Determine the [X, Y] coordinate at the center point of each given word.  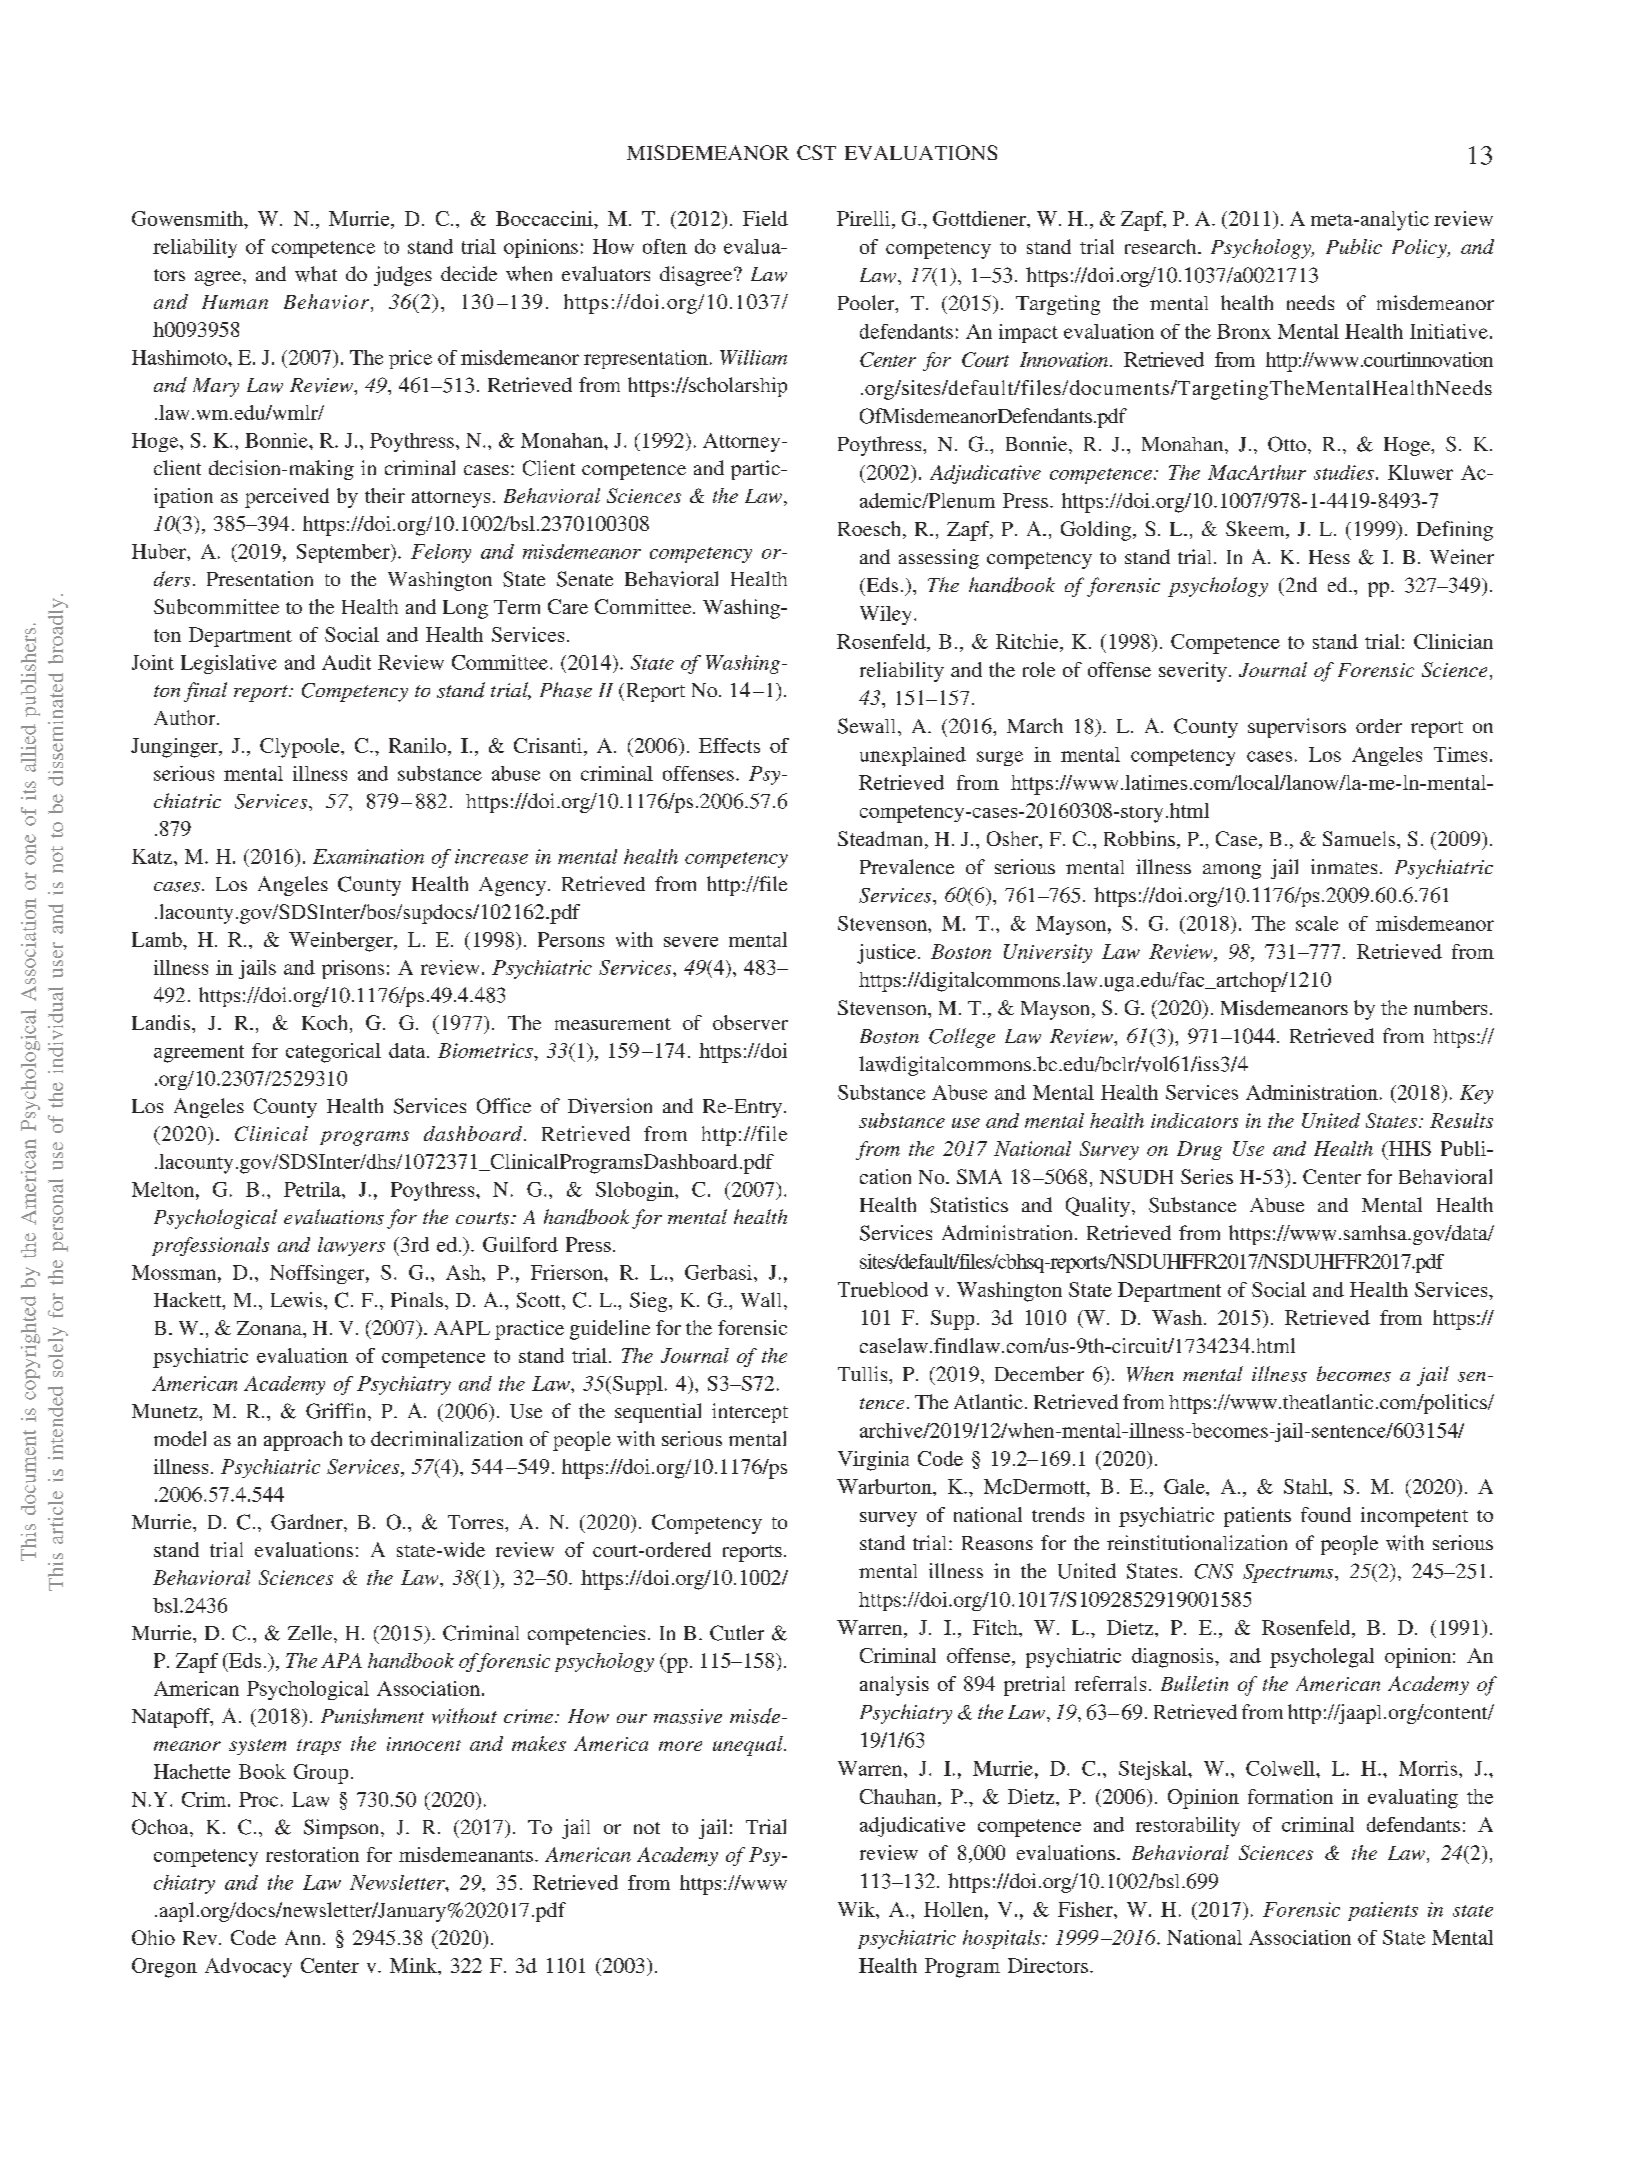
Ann [304, 1937]
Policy [1420, 248]
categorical [333, 1053]
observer [750, 1022]
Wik [857, 1909]
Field [765, 218]
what [316, 274]
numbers [1450, 1007]
